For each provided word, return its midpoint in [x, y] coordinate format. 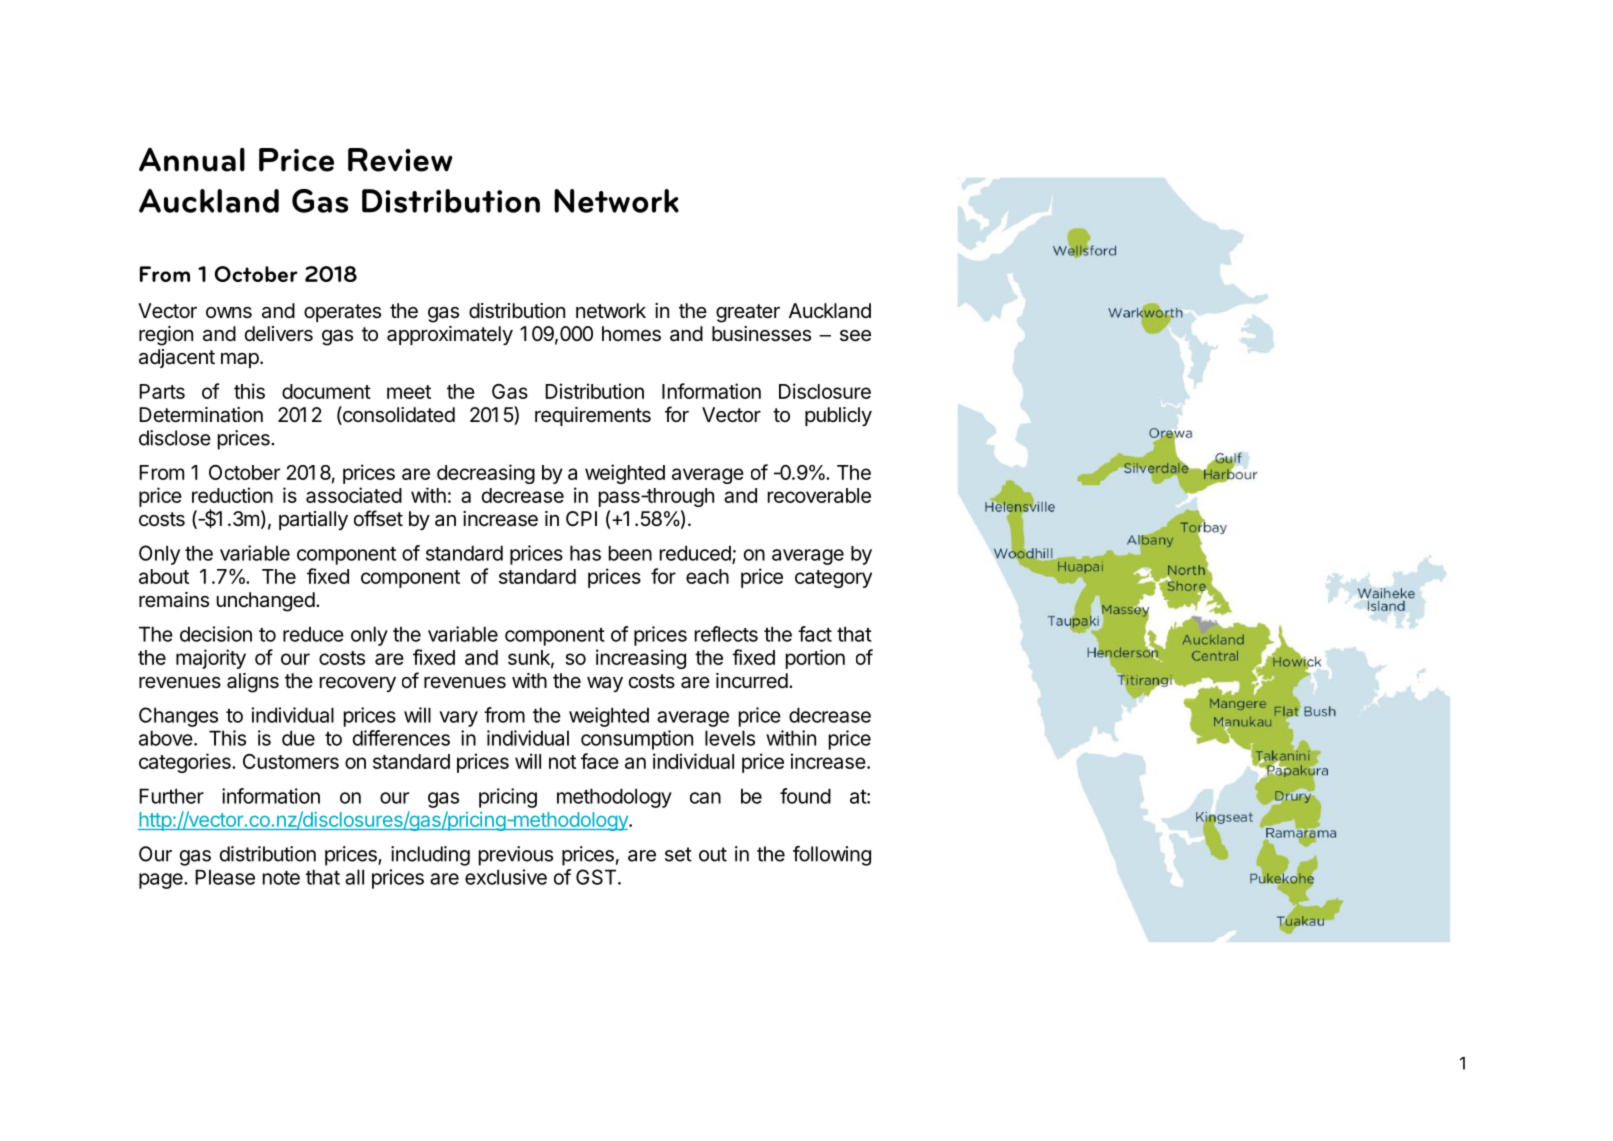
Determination [201, 415]
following [832, 856]
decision [216, 634]
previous [516, 856]
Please [225, 877]
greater [748, 313]
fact [815, 634]
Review [400, 160]
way [605, 684]
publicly [838, 416]
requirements [593, 416]
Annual [192, 160]
